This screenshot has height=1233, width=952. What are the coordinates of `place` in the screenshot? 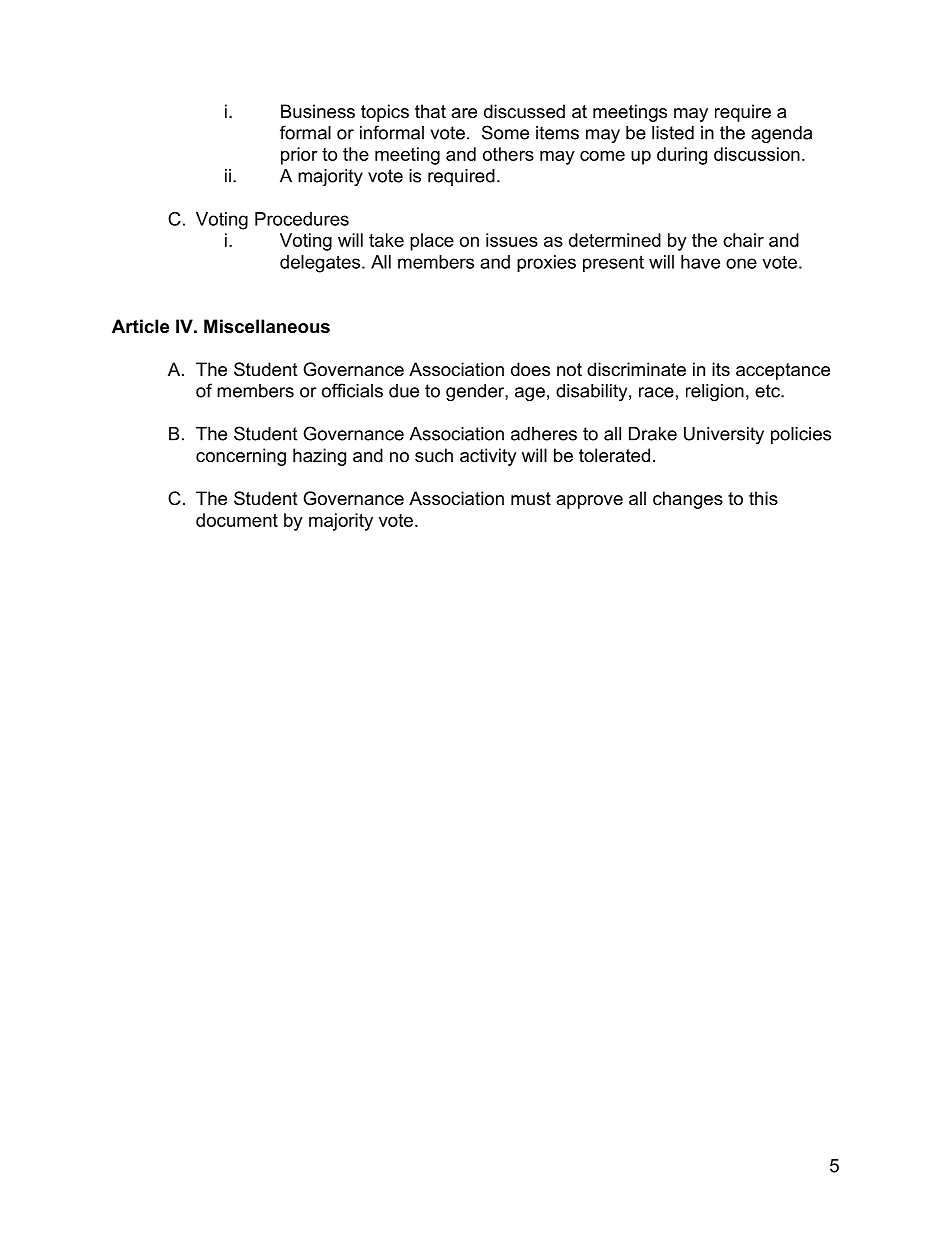 It's located at (432, 242).
